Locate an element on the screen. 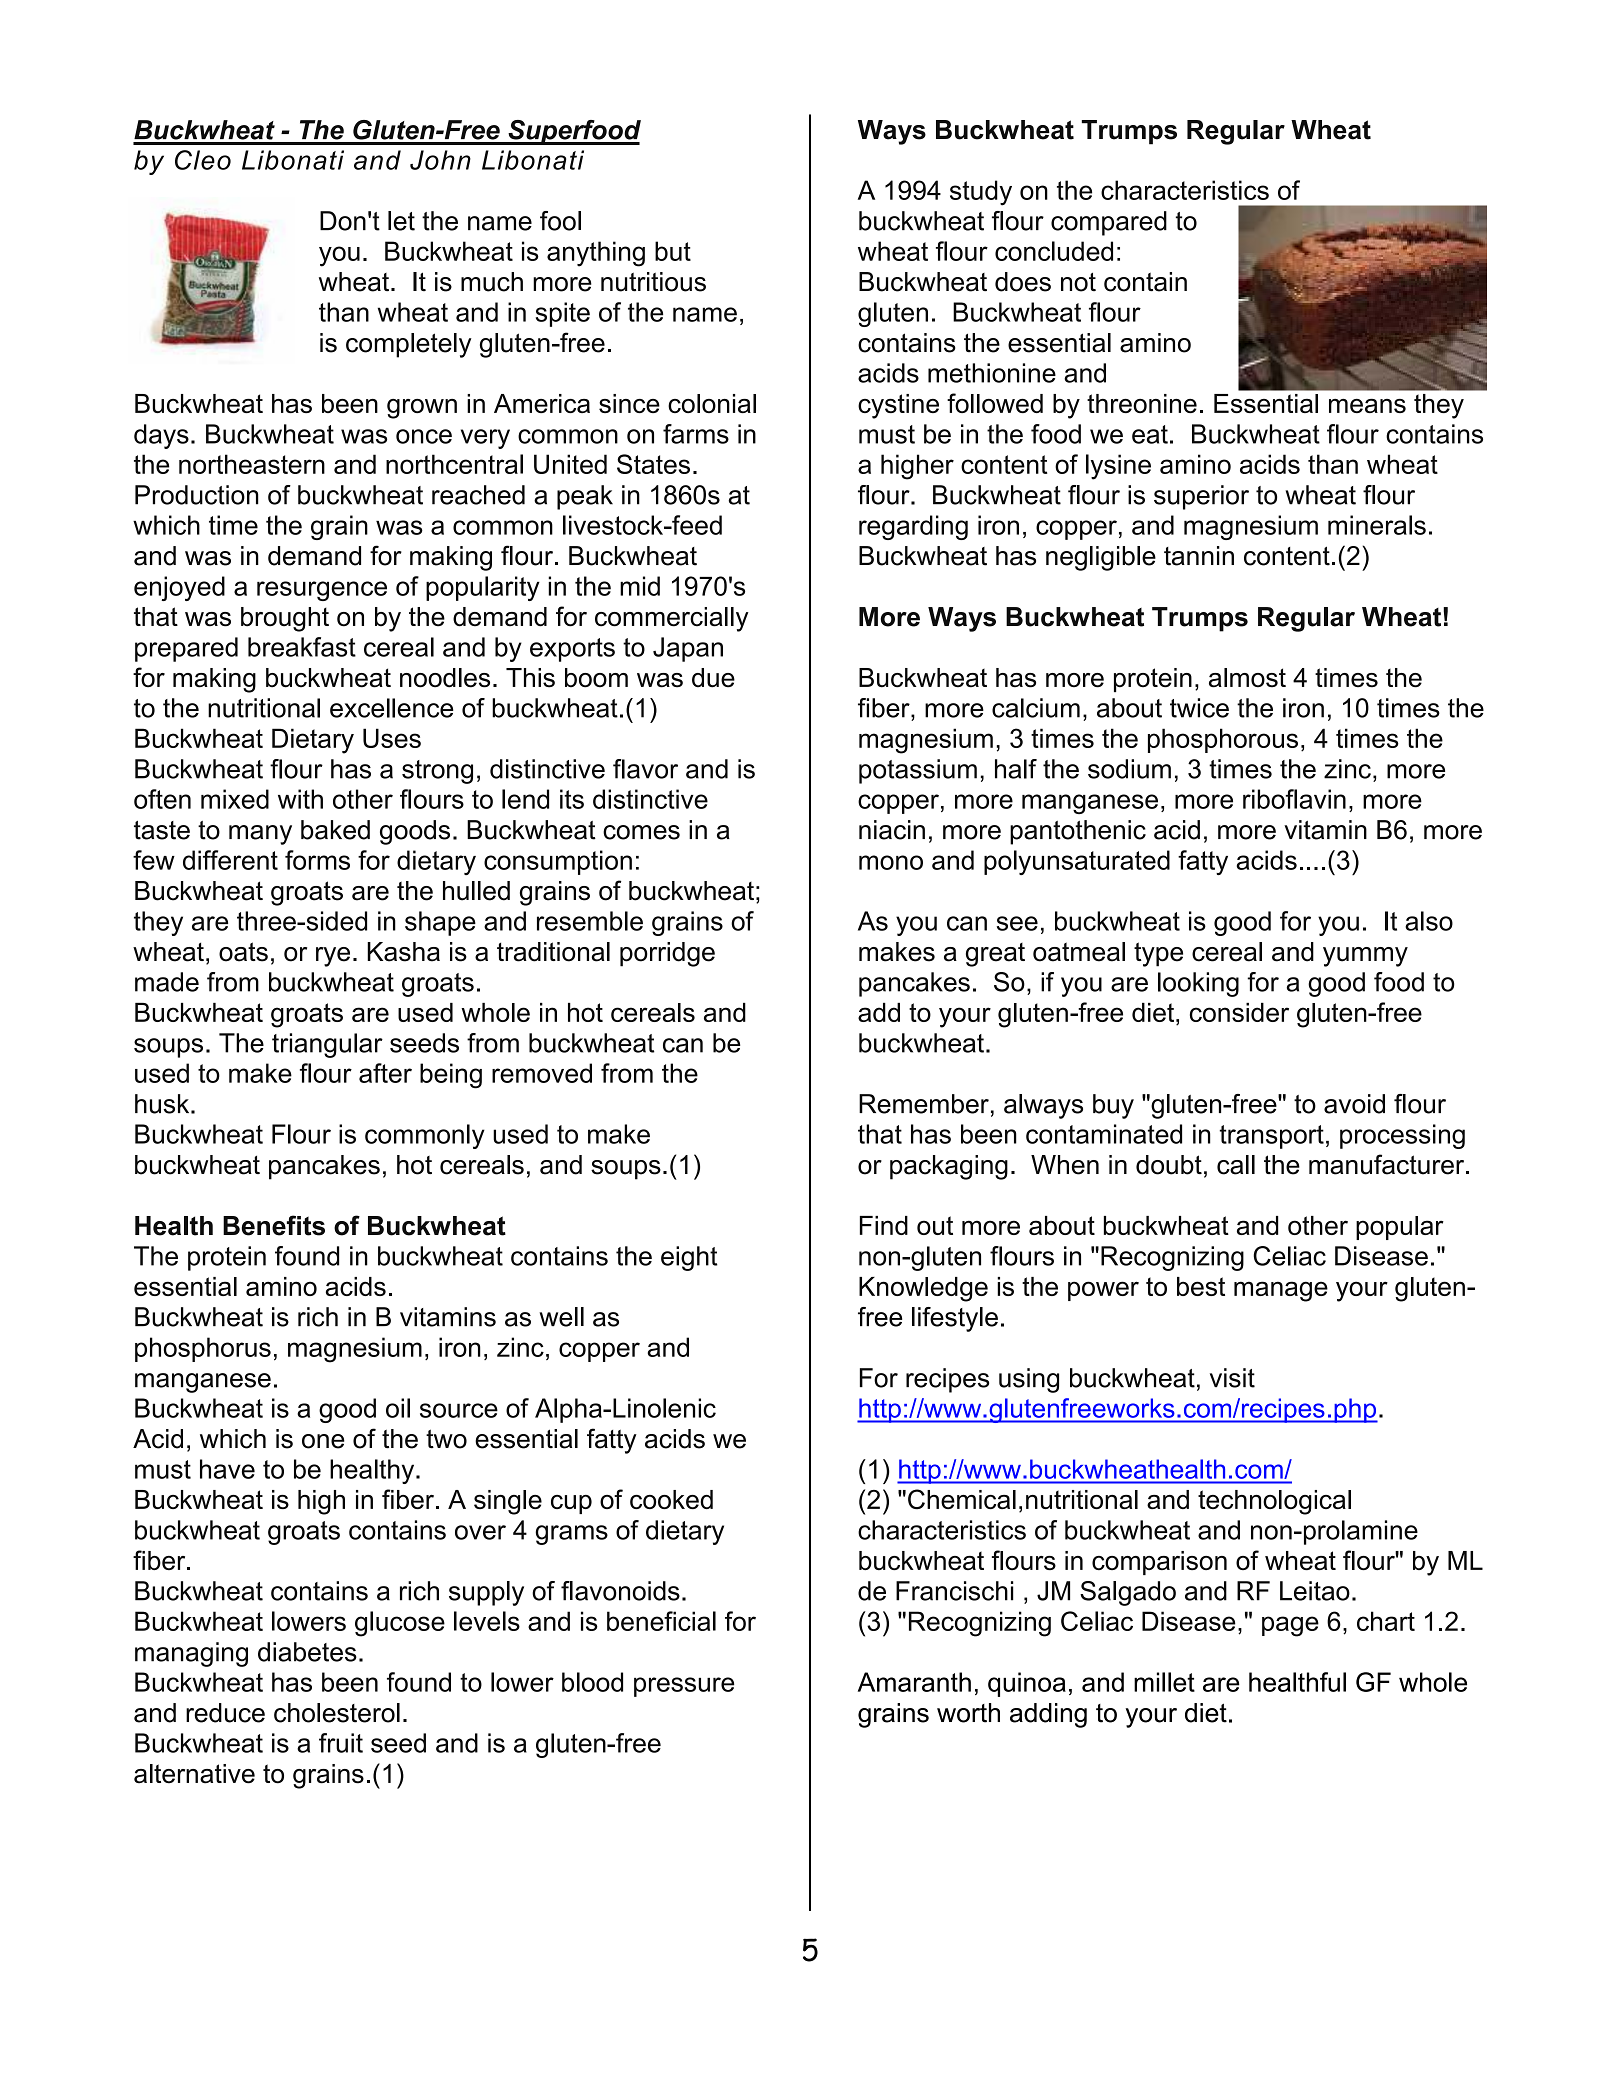 This screenshot has height=2097, width=1620. rye is located at coordinates (333, 957).
